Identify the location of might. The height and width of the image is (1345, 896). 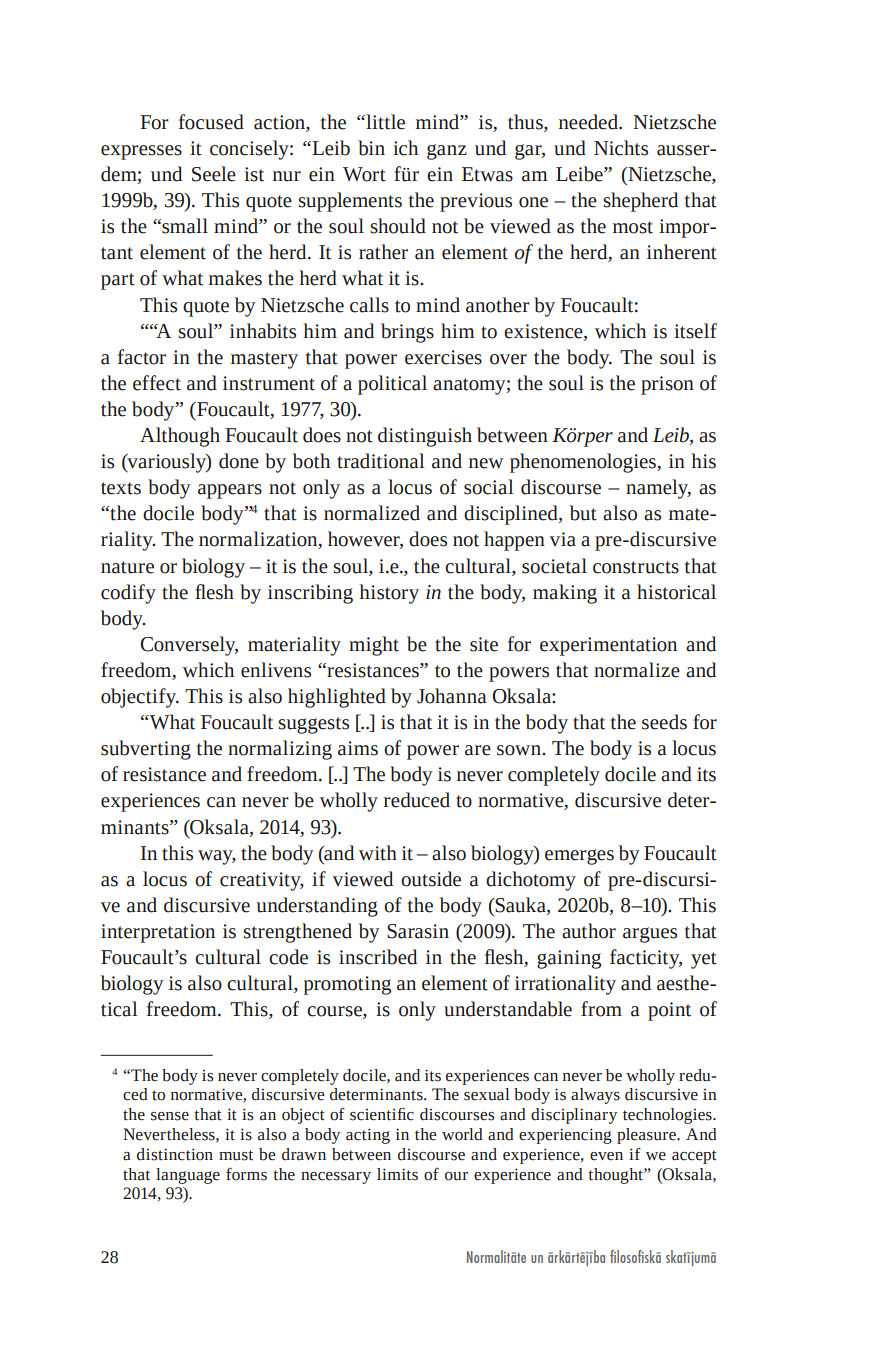
(374, 646).
